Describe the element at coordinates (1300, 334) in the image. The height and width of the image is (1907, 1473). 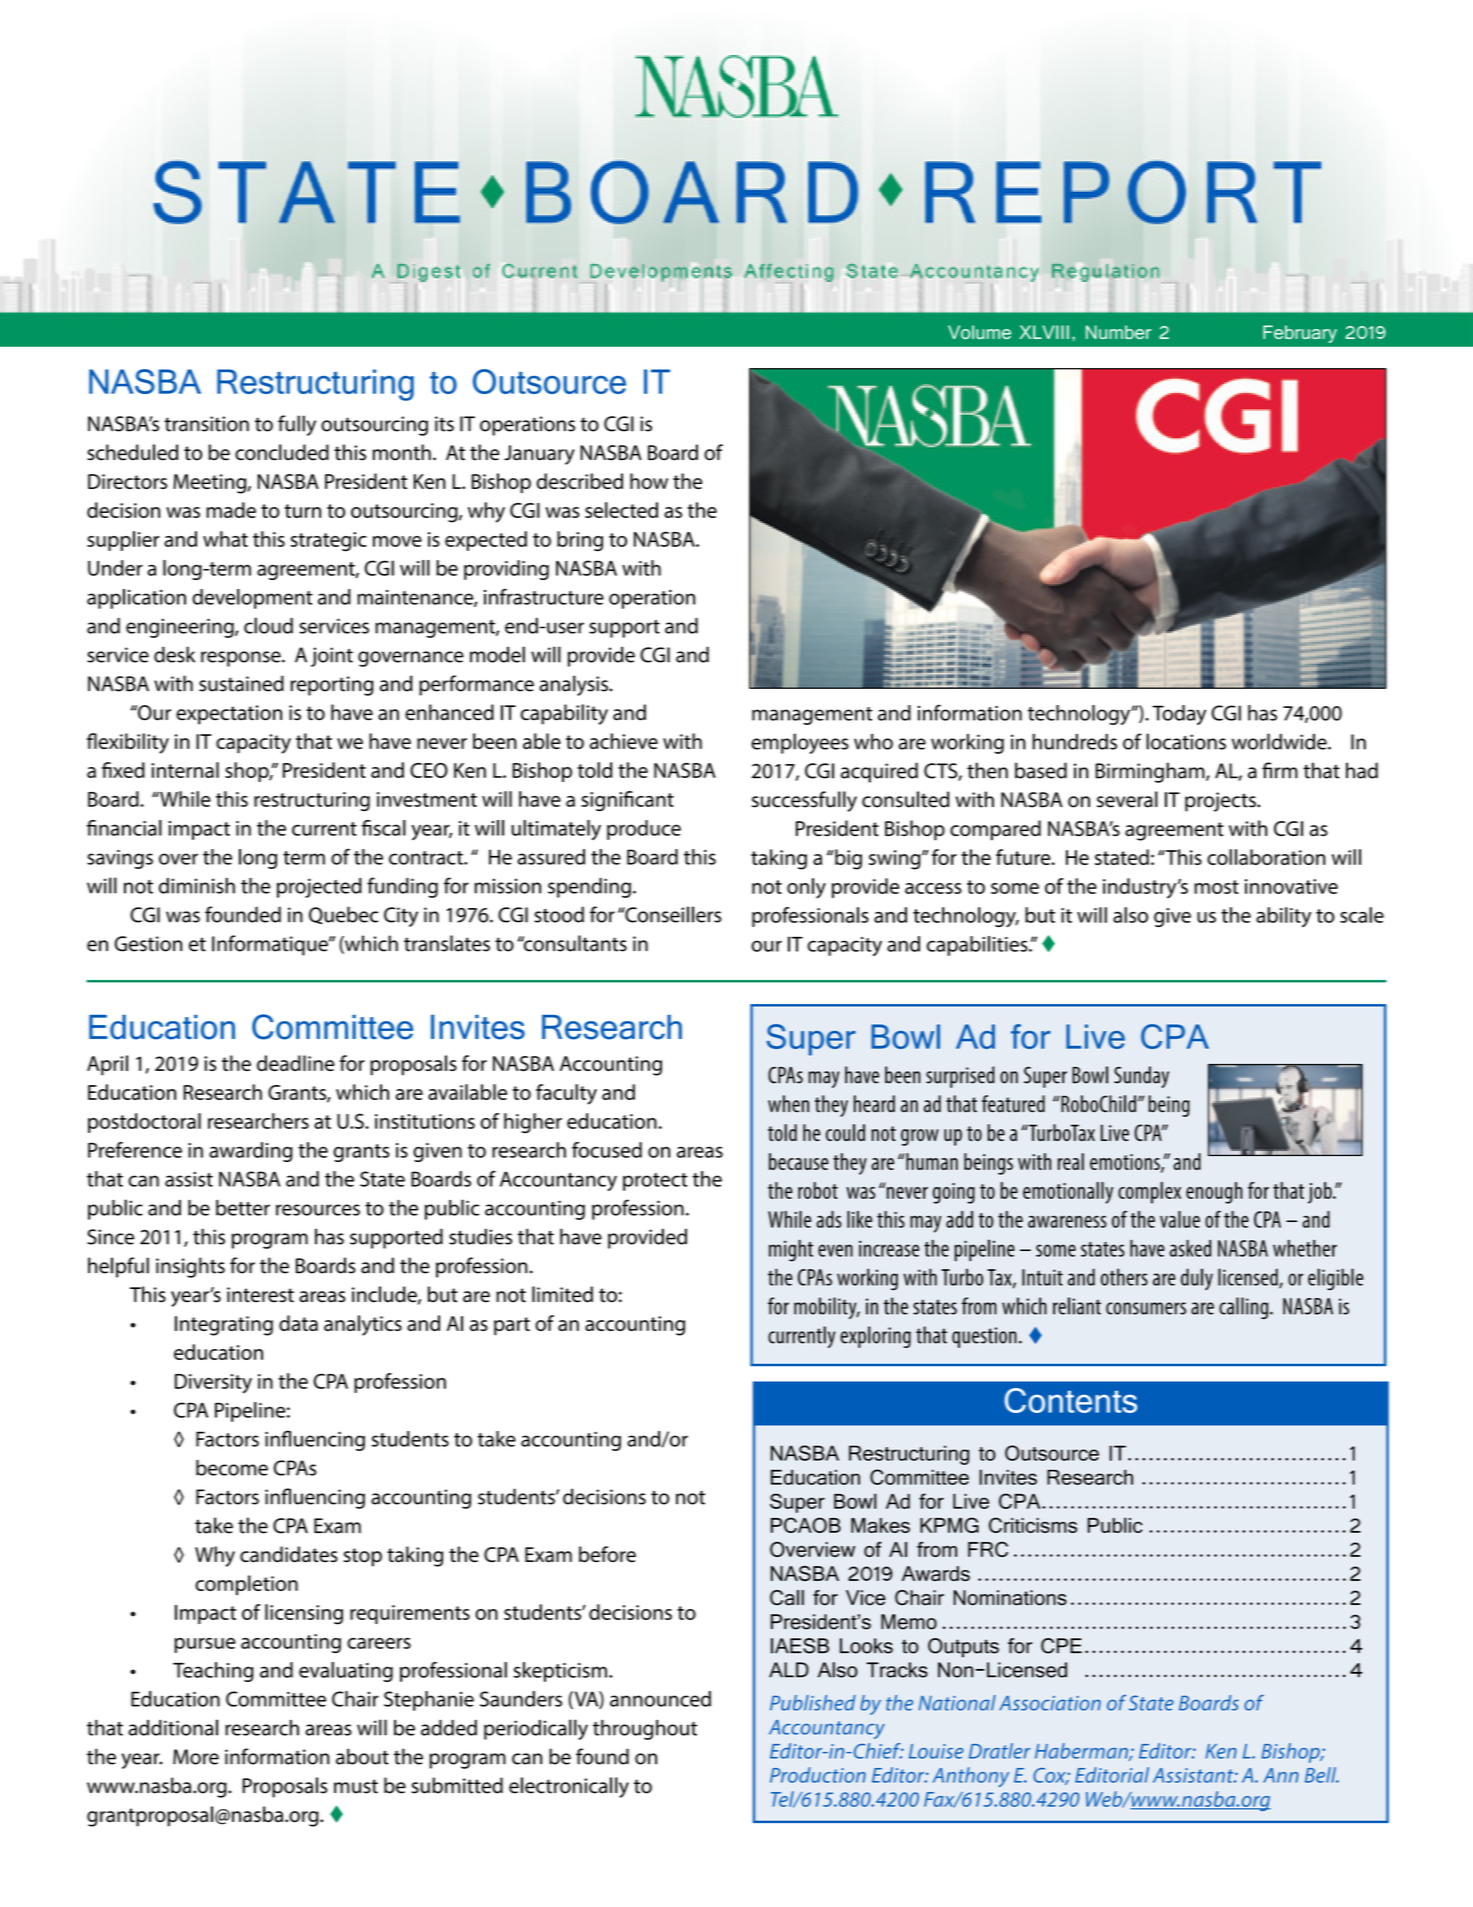
I see `February` at that location.
